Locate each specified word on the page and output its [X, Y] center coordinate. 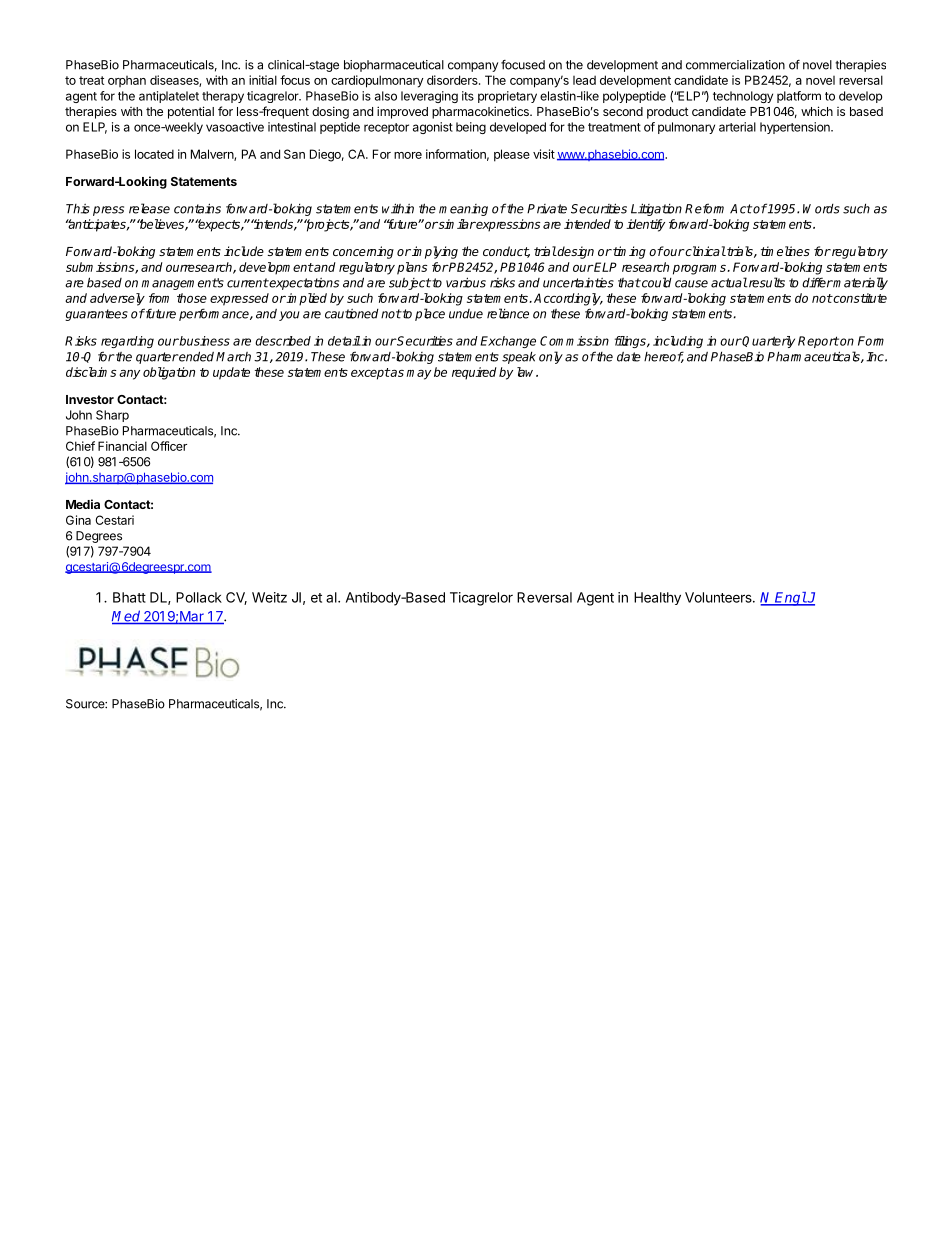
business [204, 341]
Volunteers [719, 597]
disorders [453, 80]
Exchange [508, 342]
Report [818, 342]
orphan [127, 81]
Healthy [657, 598]
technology [743, 97]
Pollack [199, 597]
